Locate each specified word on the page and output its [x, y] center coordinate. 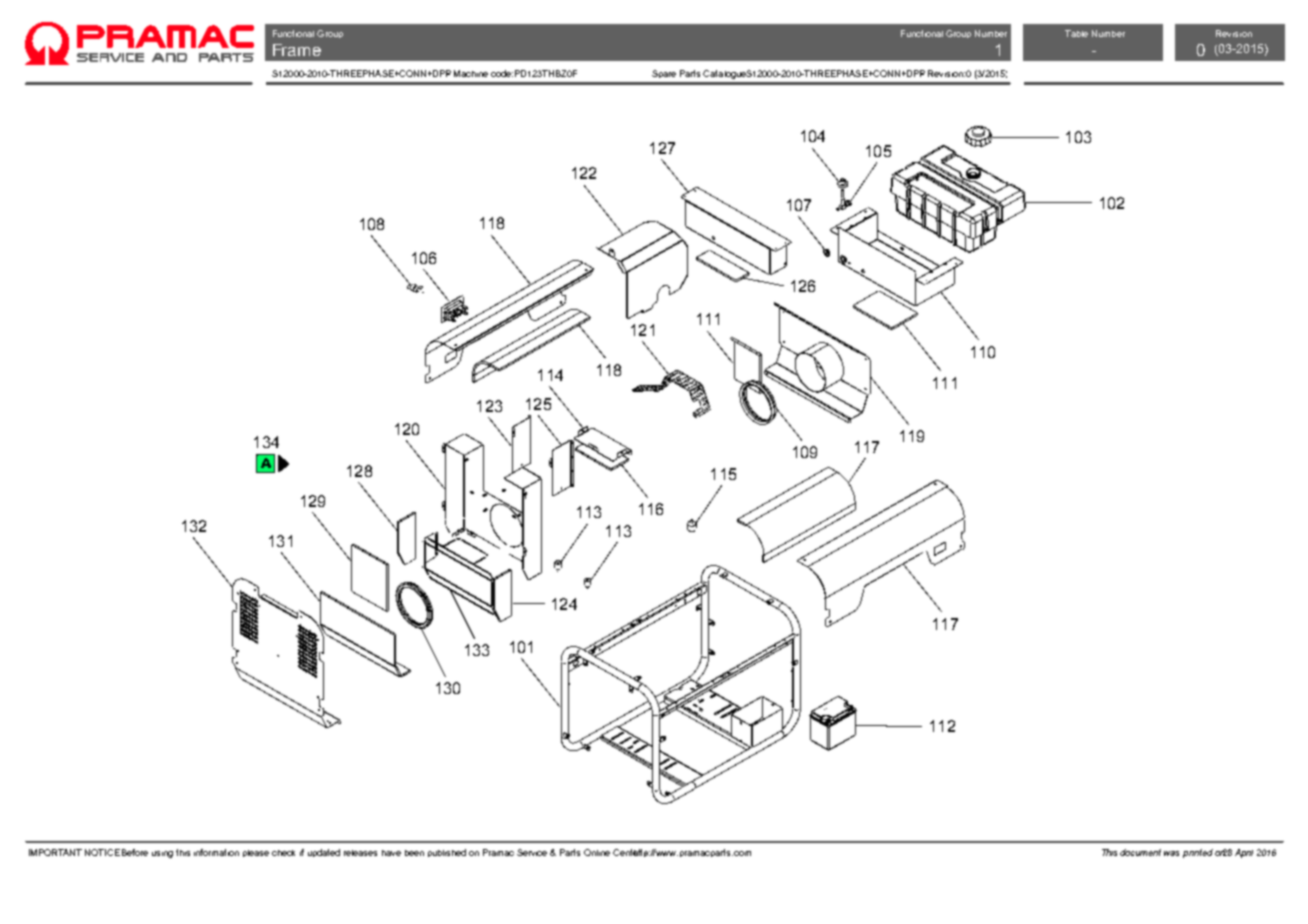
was [1171, 853]
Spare [664, 74]
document [1140, 852]
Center [627, 852]
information [216, 852]
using [162, 854]
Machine [471, 73]
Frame [297, 50]
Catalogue [725, 74]
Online [597, 852]
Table [1076, 33]
